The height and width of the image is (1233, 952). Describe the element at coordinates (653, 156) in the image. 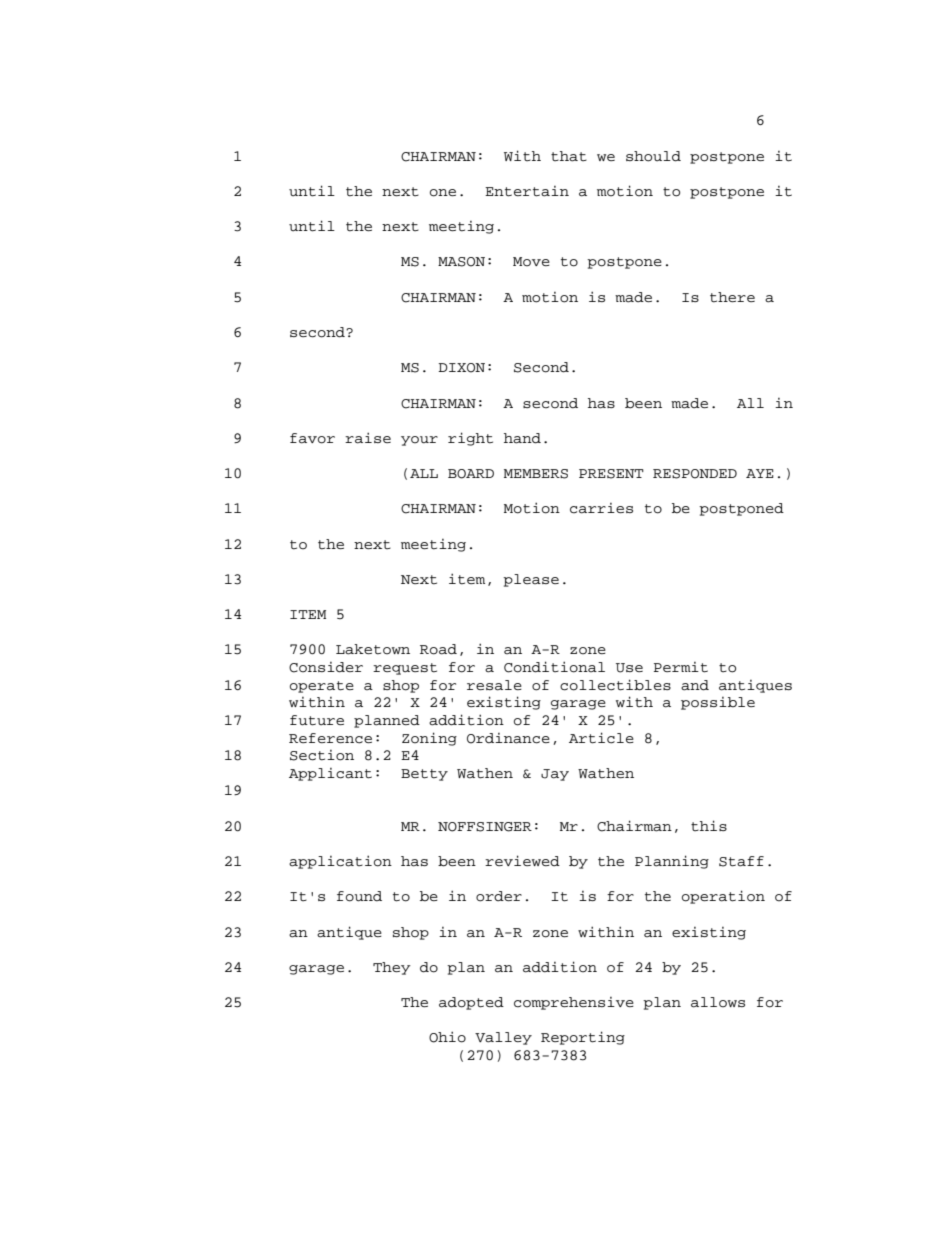

I see `should` at that location.
